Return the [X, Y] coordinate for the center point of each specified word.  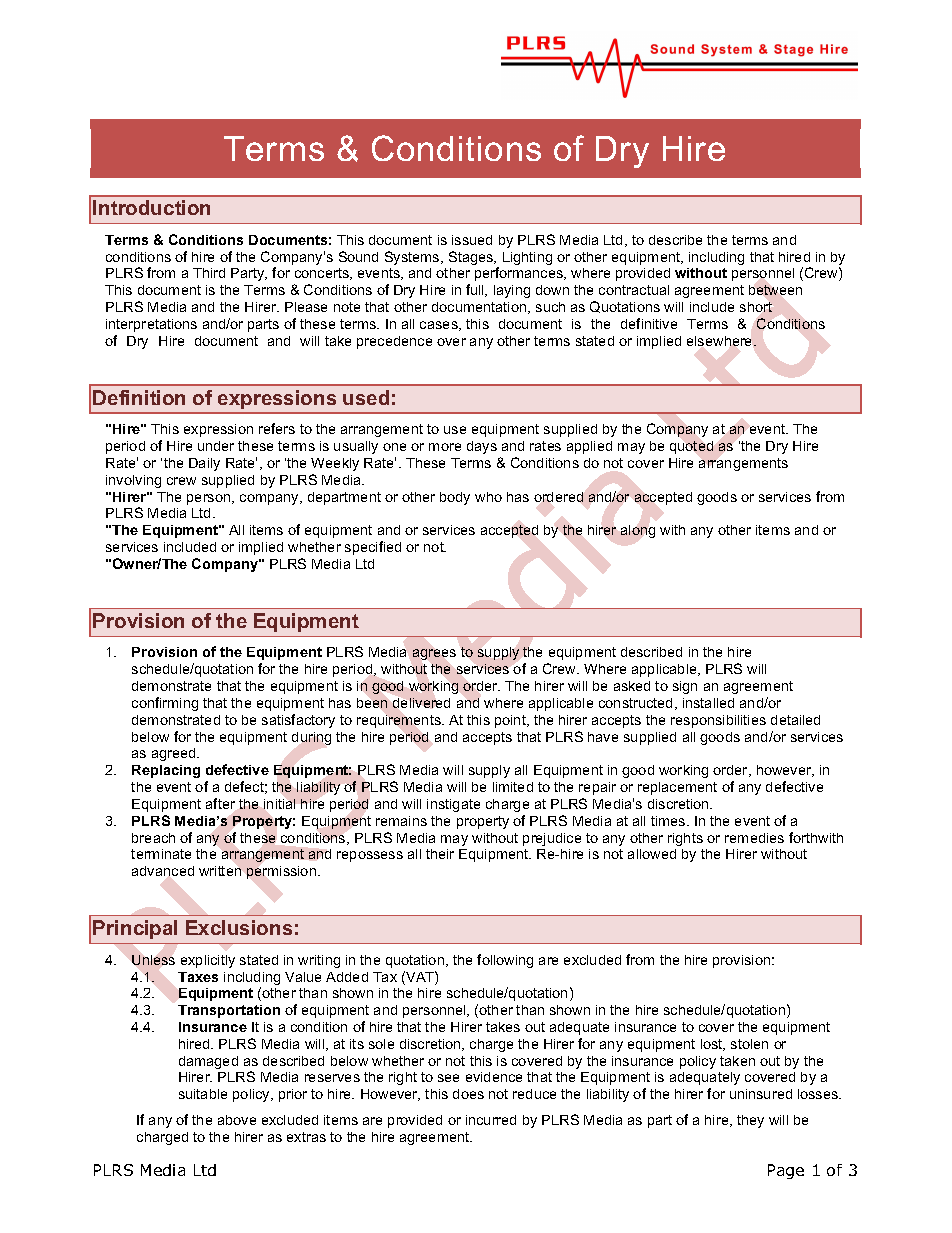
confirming [165, 704]
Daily [204, 464]
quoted [691, 447]
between [775, 290]
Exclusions [239, 927]
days [482, 447]
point [512, 721]
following [505, 961]
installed [708, 703]
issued [472, 240]
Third [209, 273]
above [237, 1120]
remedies [754, 838]
